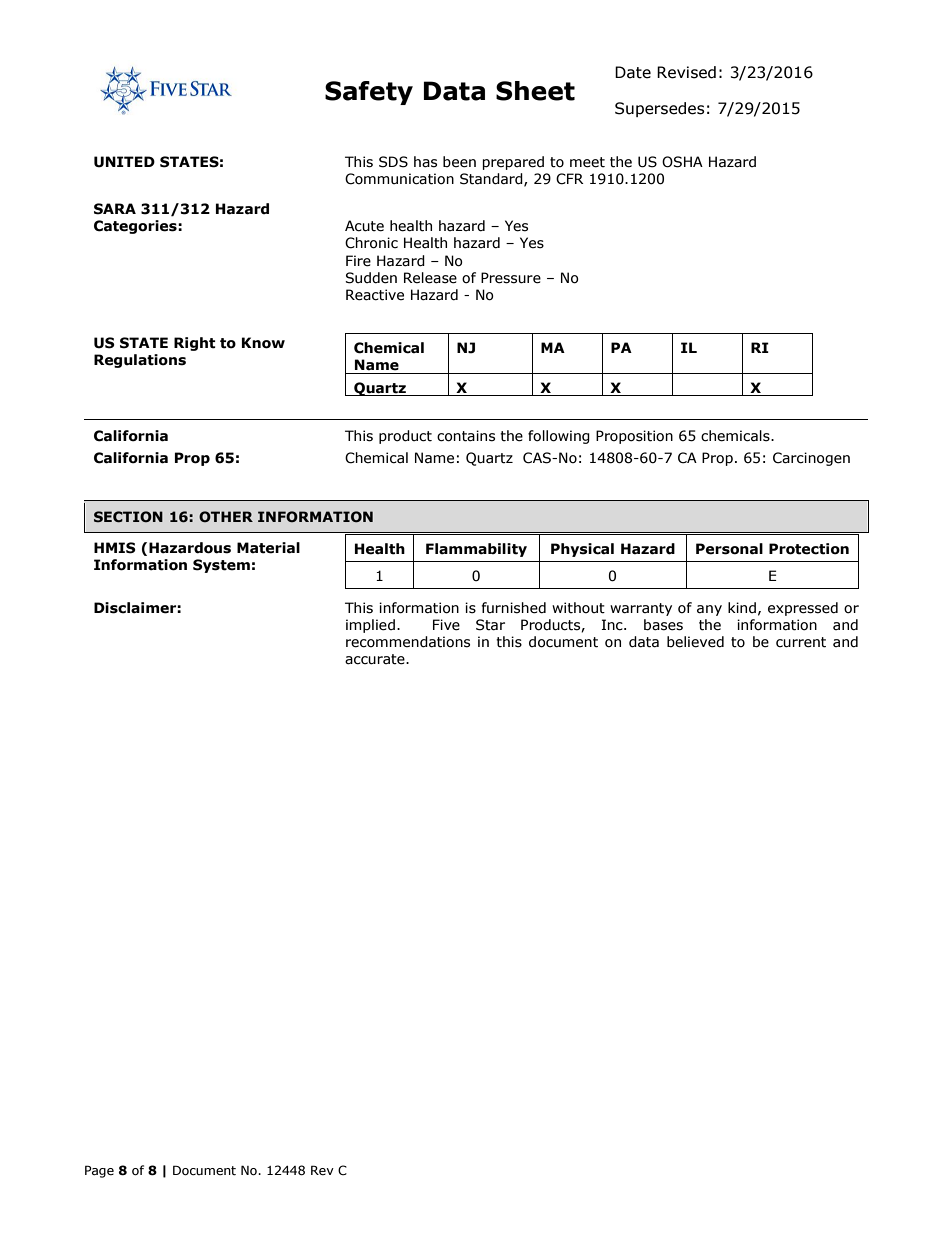  I want to click on believed, so click(695, 642).
